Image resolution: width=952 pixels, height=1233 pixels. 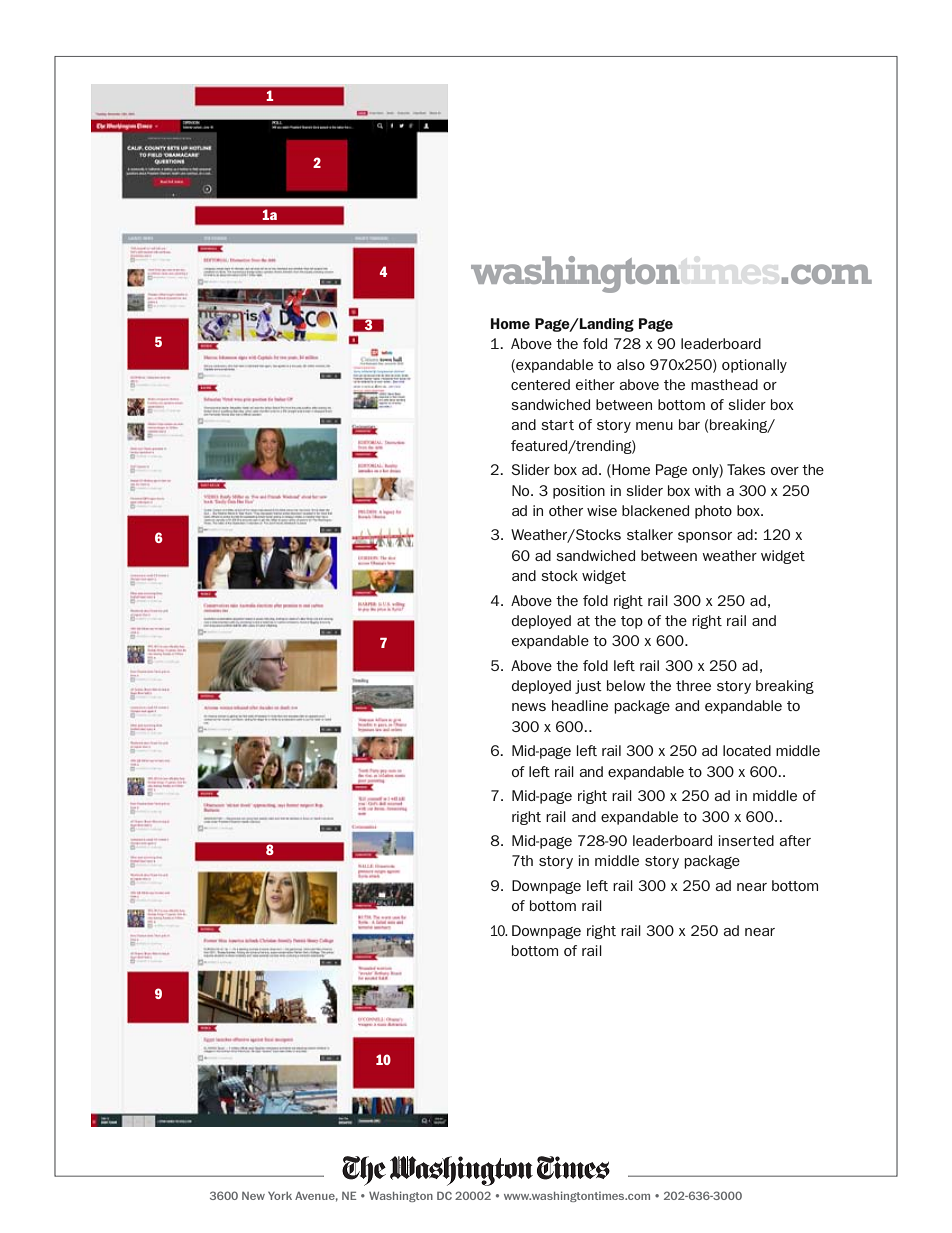 I want to click on located, so click(x=747, y=750).
